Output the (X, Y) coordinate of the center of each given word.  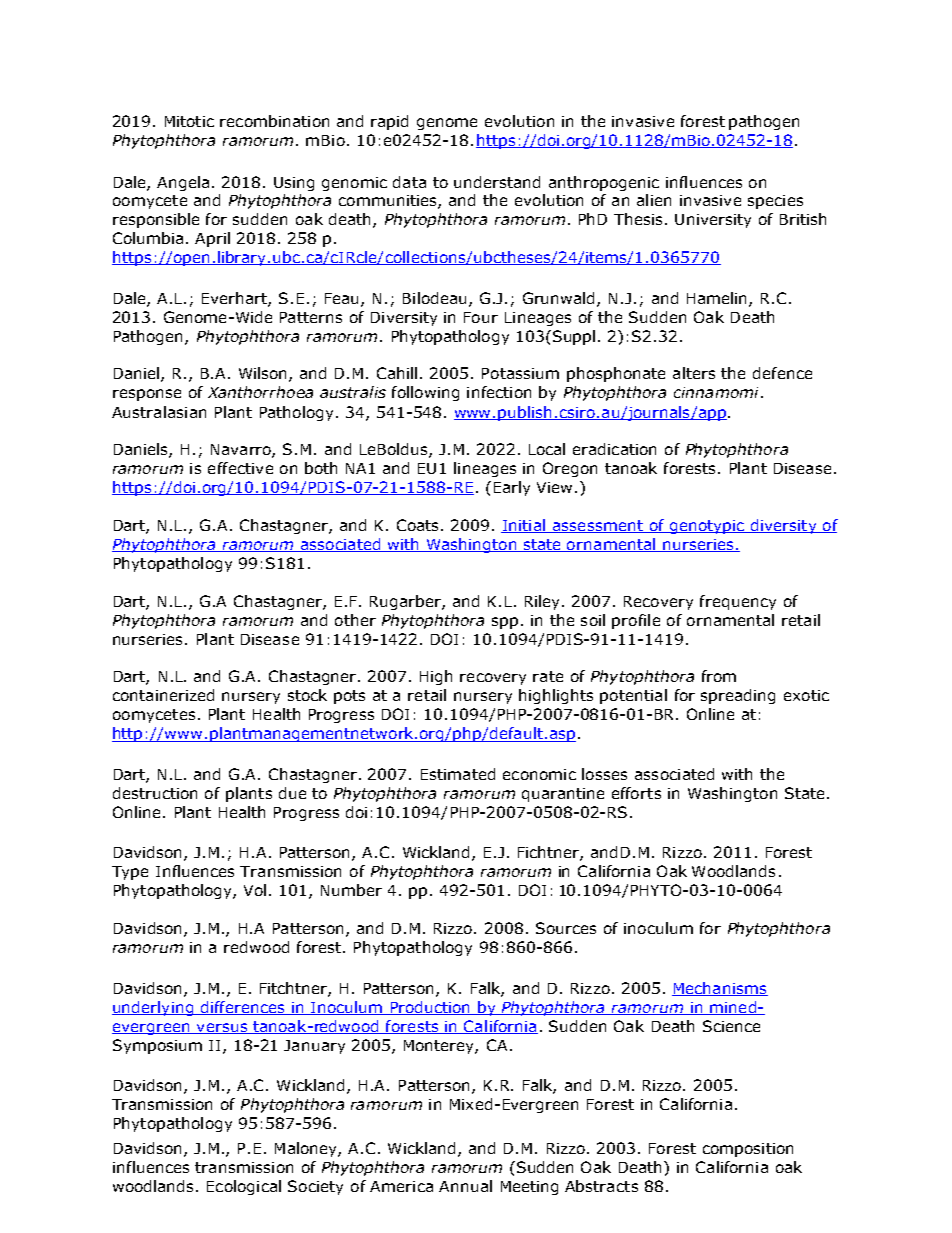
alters (694, 373)
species (775, 202)
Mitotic (189, 121)
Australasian (159, 412)
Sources (566, 928)
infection (499, 392)
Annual (465, 1186)
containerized (163, 695)
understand (497, 182)
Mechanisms (720, 989)
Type (130, 873)
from (719, 676)
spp (505, 623)
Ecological (244, 1187)
